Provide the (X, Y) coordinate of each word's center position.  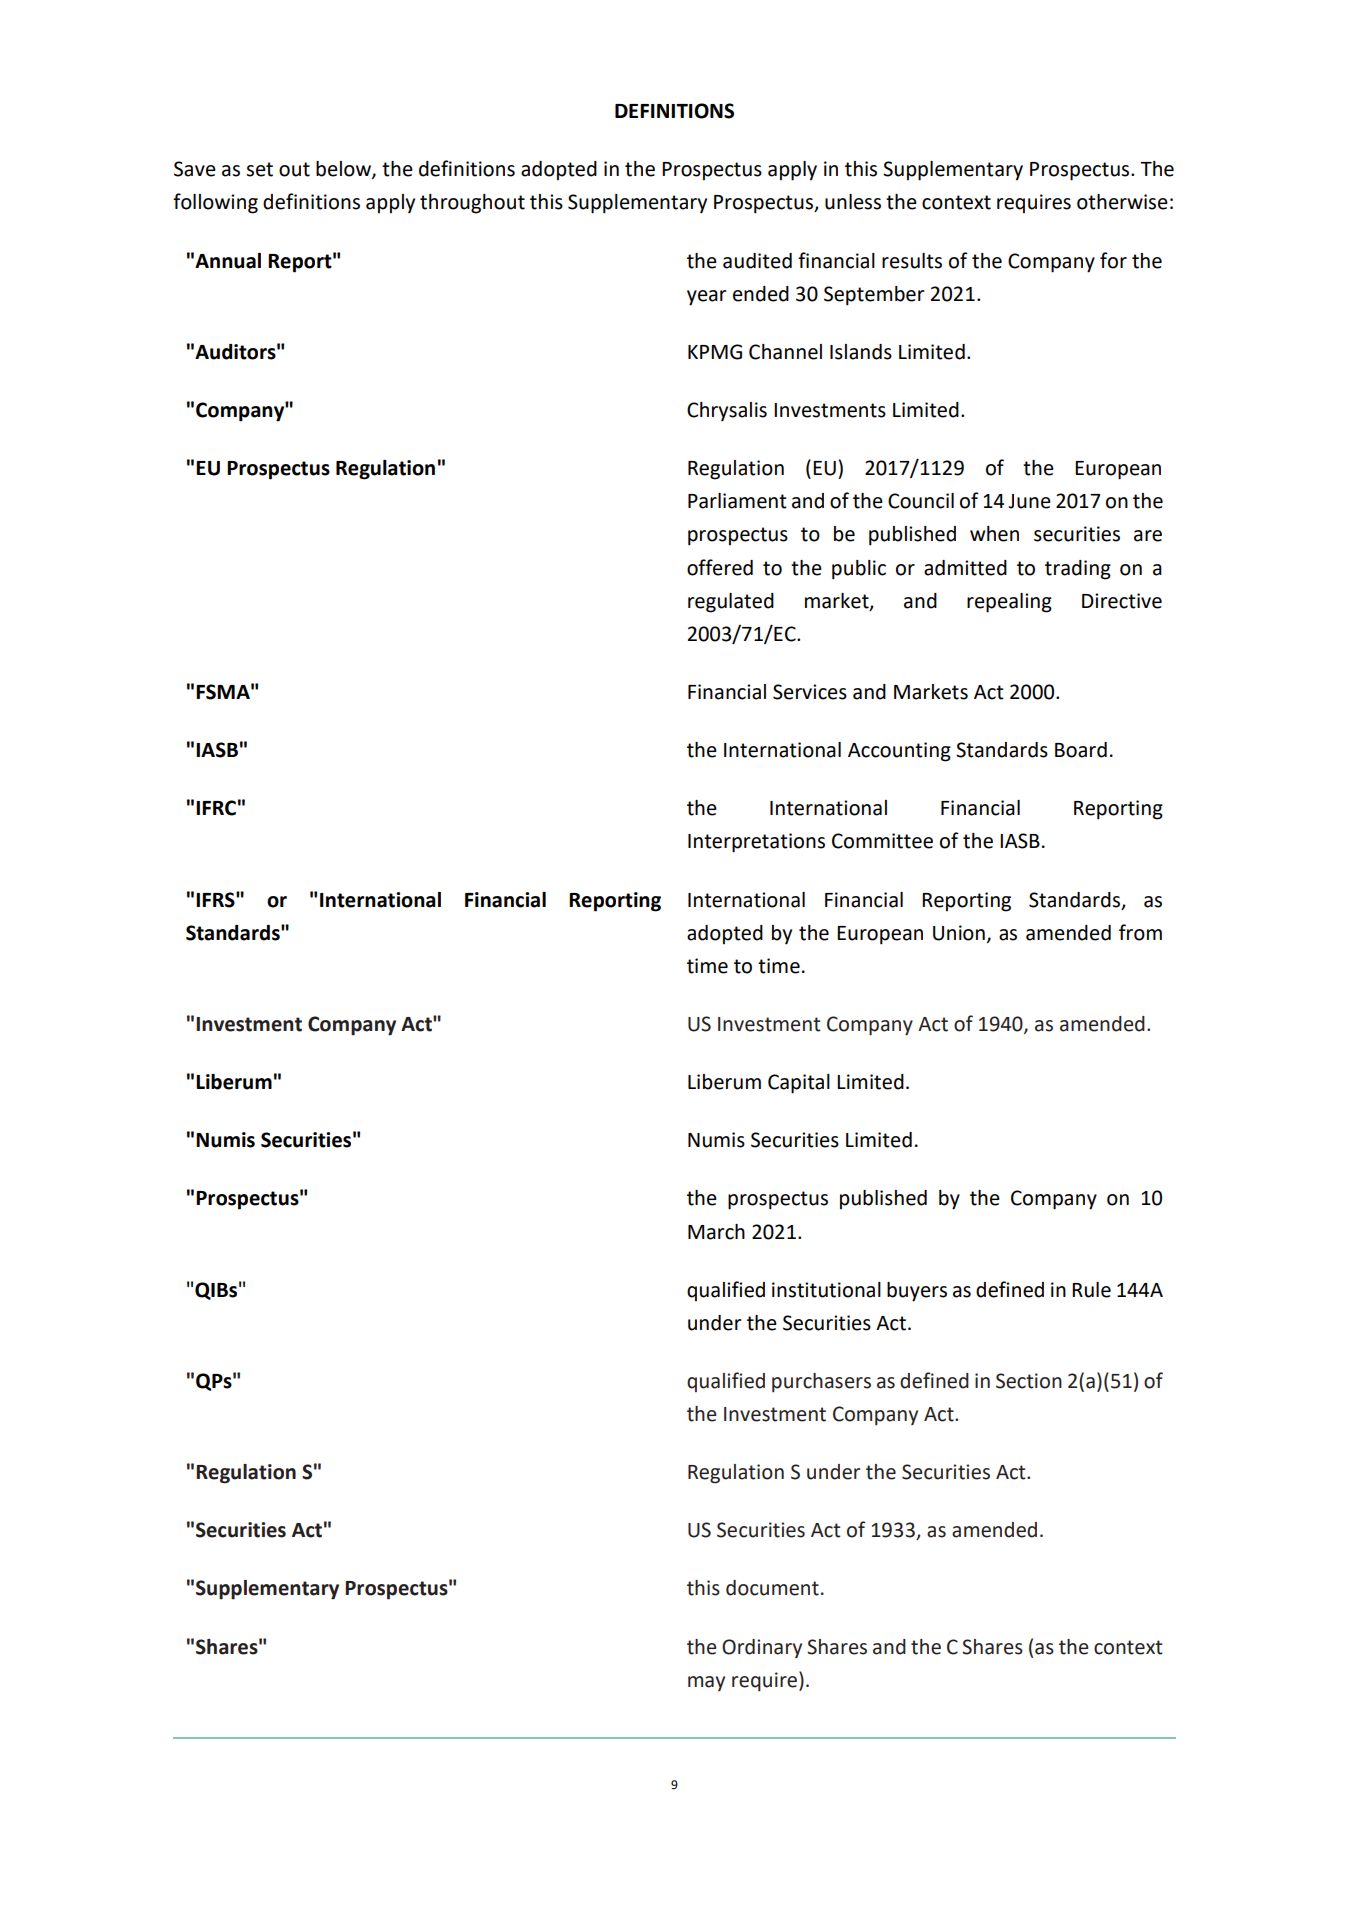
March (716, 1232)
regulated (731, 603)
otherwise (1122, 202)
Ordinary (762, 1648)
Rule (1091, 1290)
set (259, 169)
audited (757, 261)
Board (1081, 750)
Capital (799, 1084)
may (706, 1683)
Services (810, 692)
